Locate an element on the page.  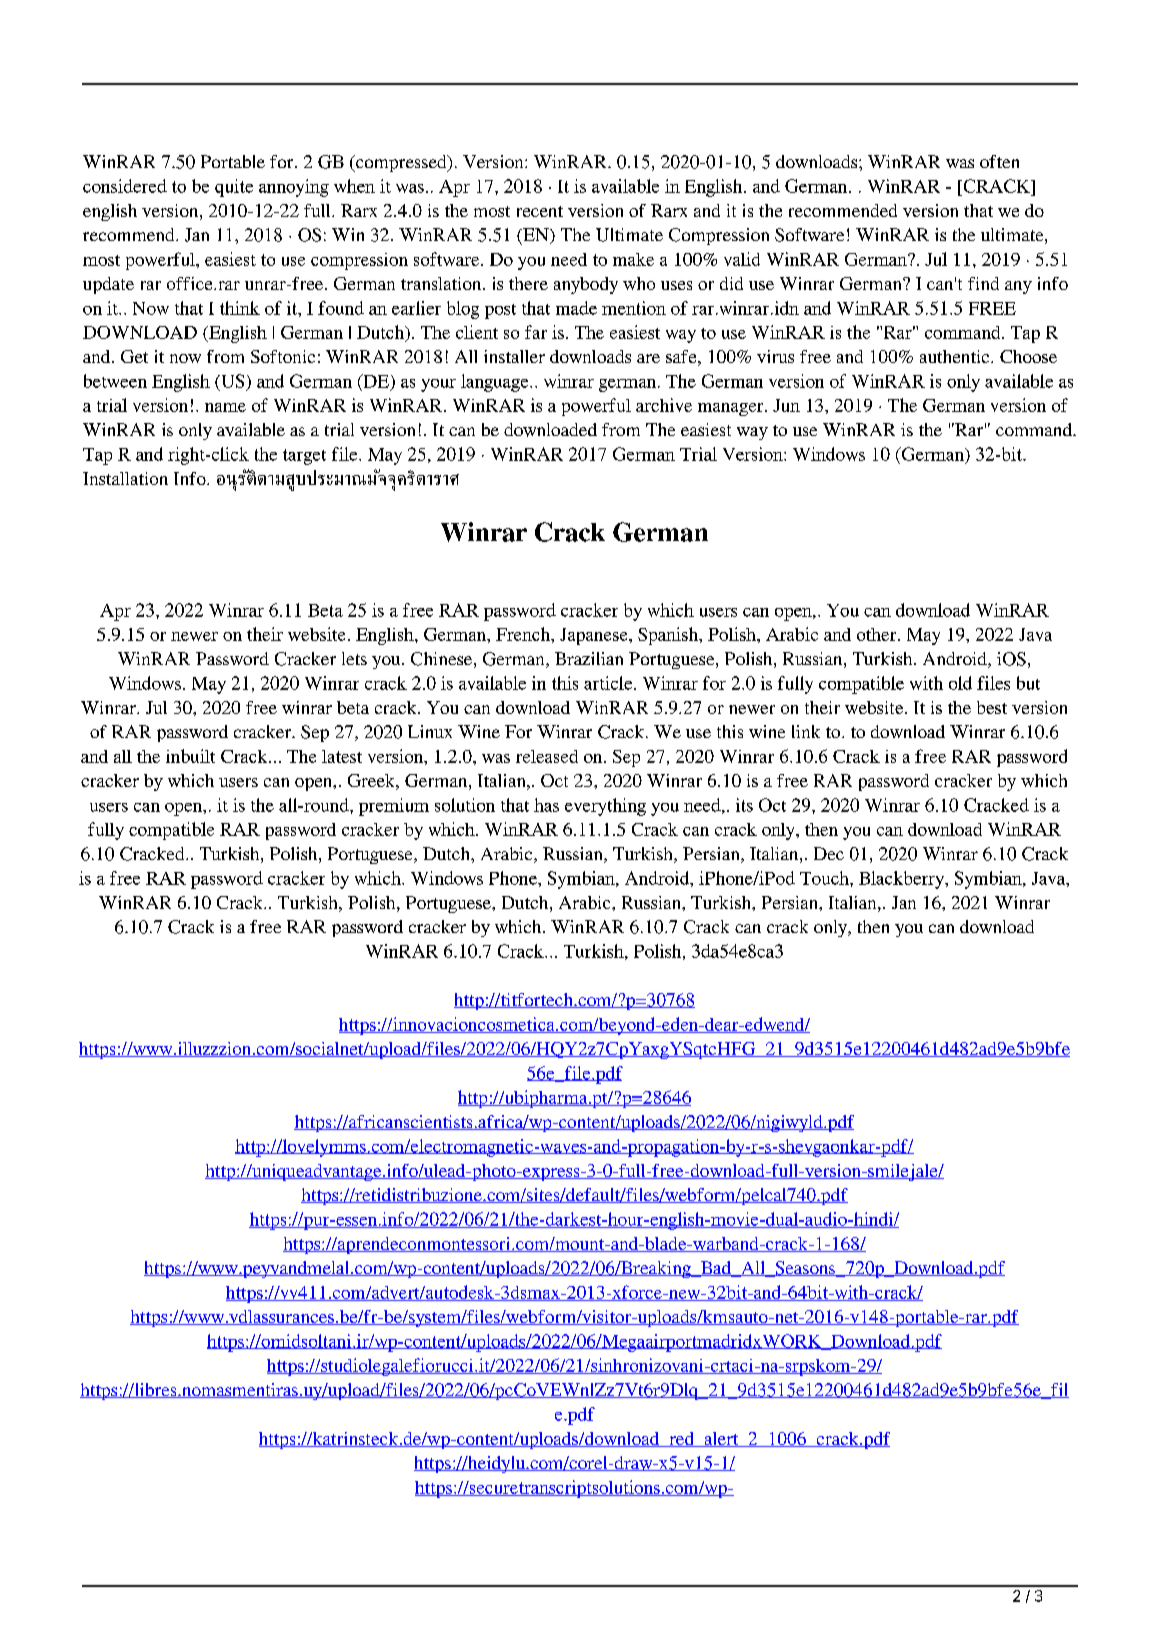
installer is located at coordinates (514, 356).
